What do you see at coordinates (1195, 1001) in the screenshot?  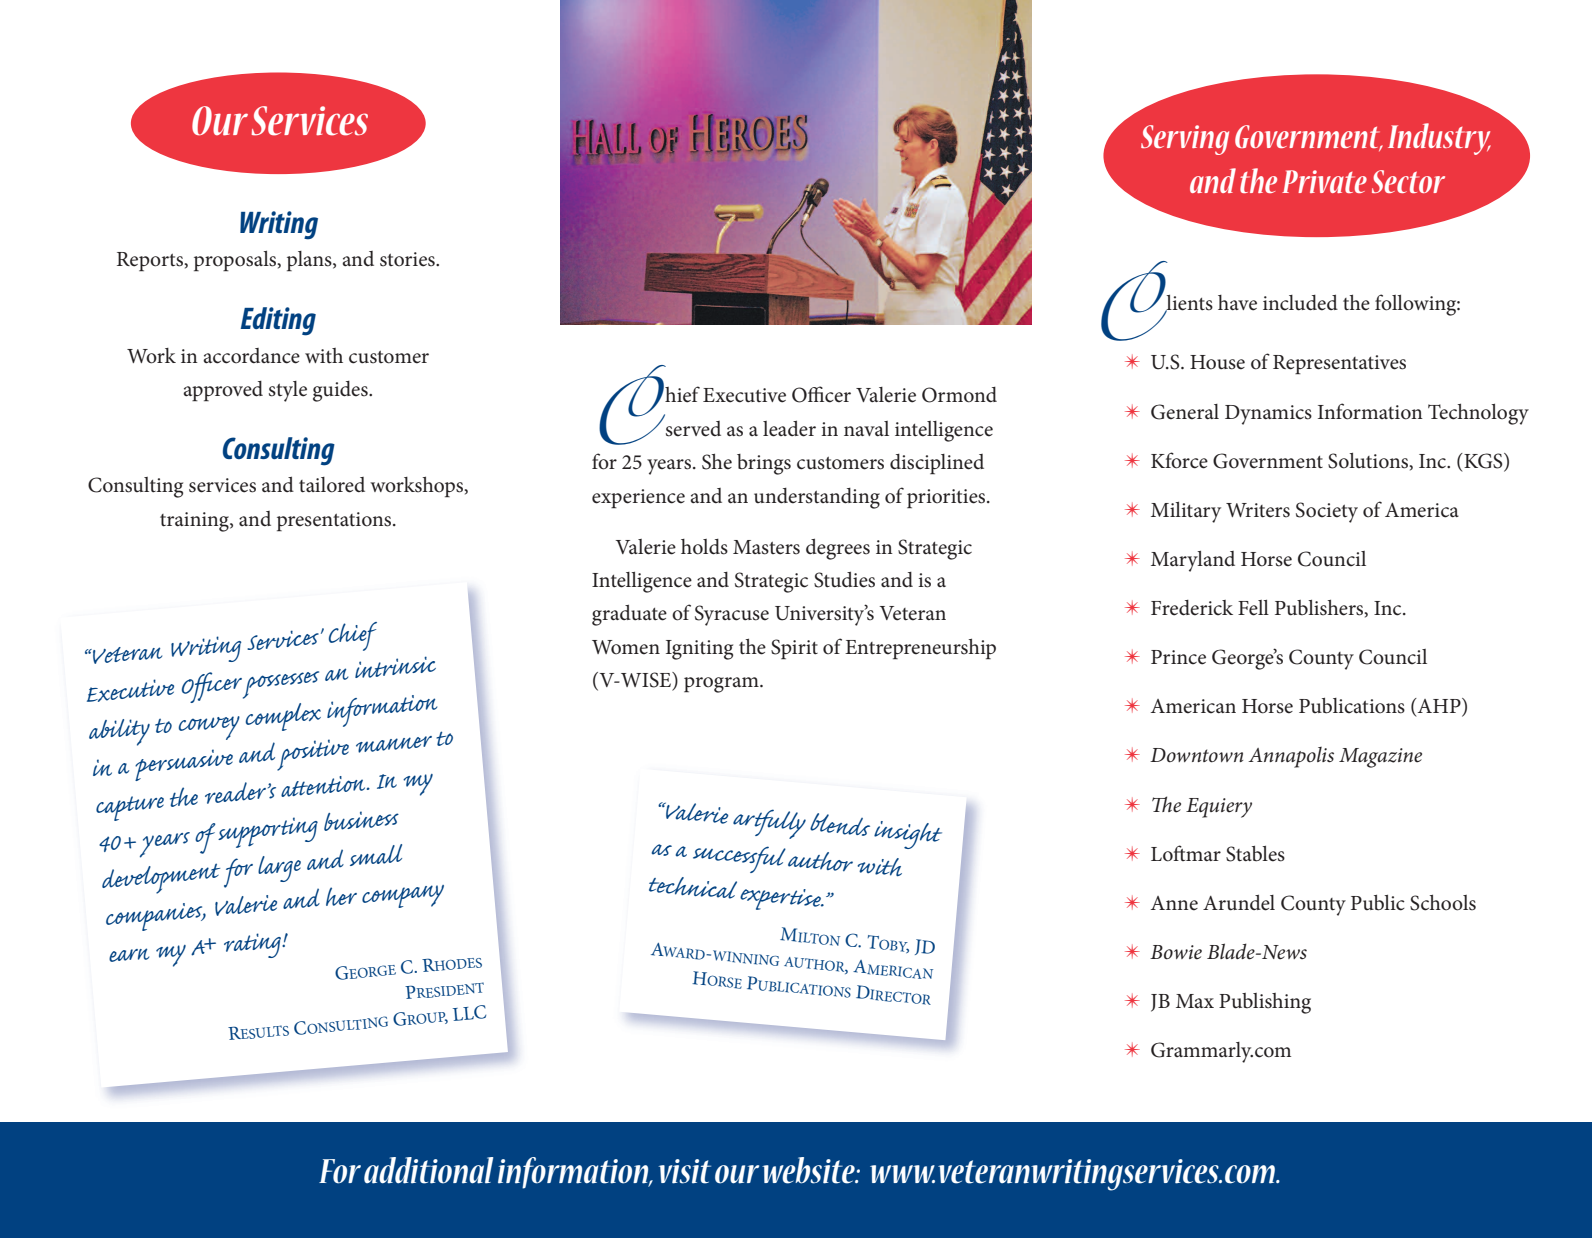 I see `Max` at bounding box center [1195, 1001].
